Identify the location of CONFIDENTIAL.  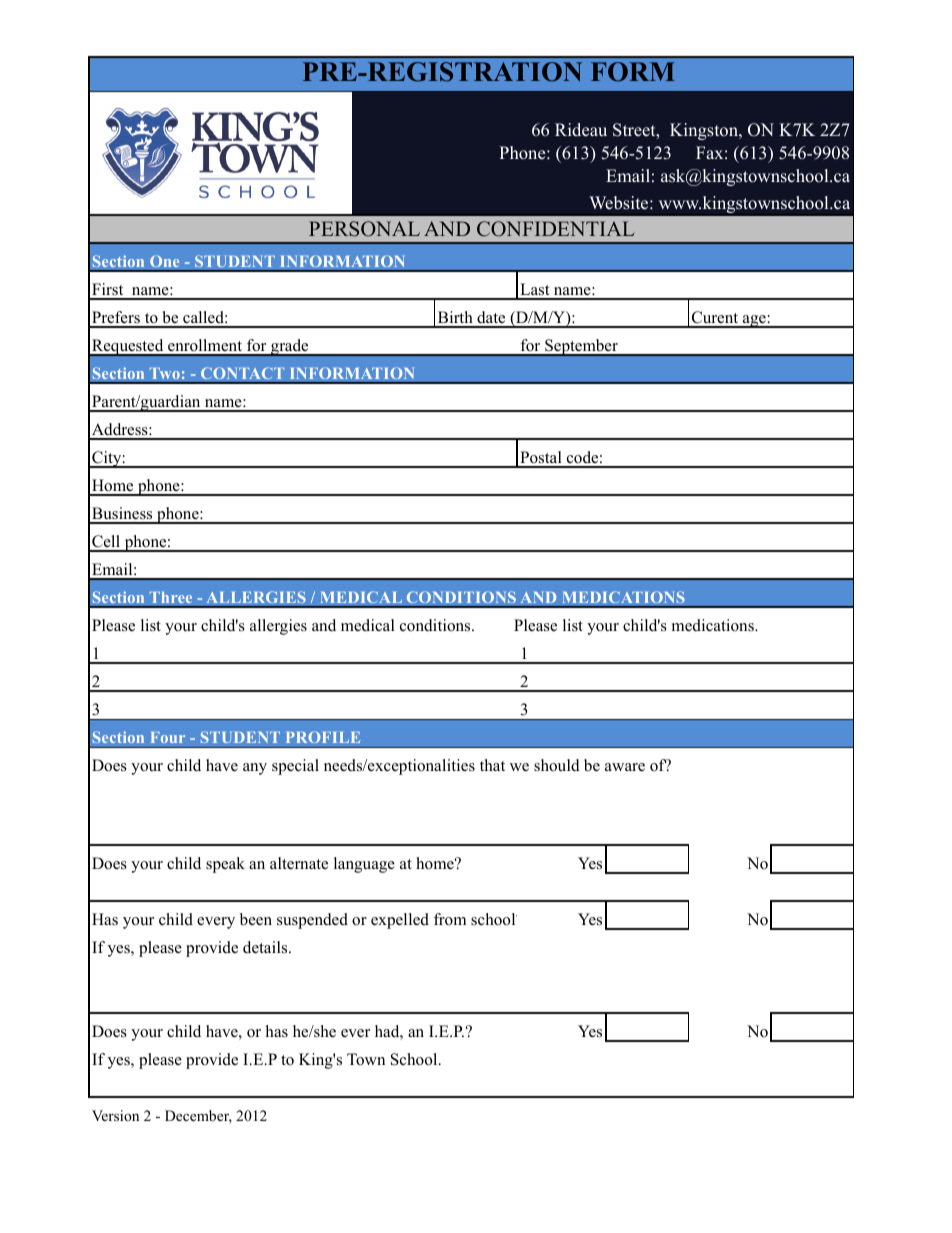
(556, 229).
